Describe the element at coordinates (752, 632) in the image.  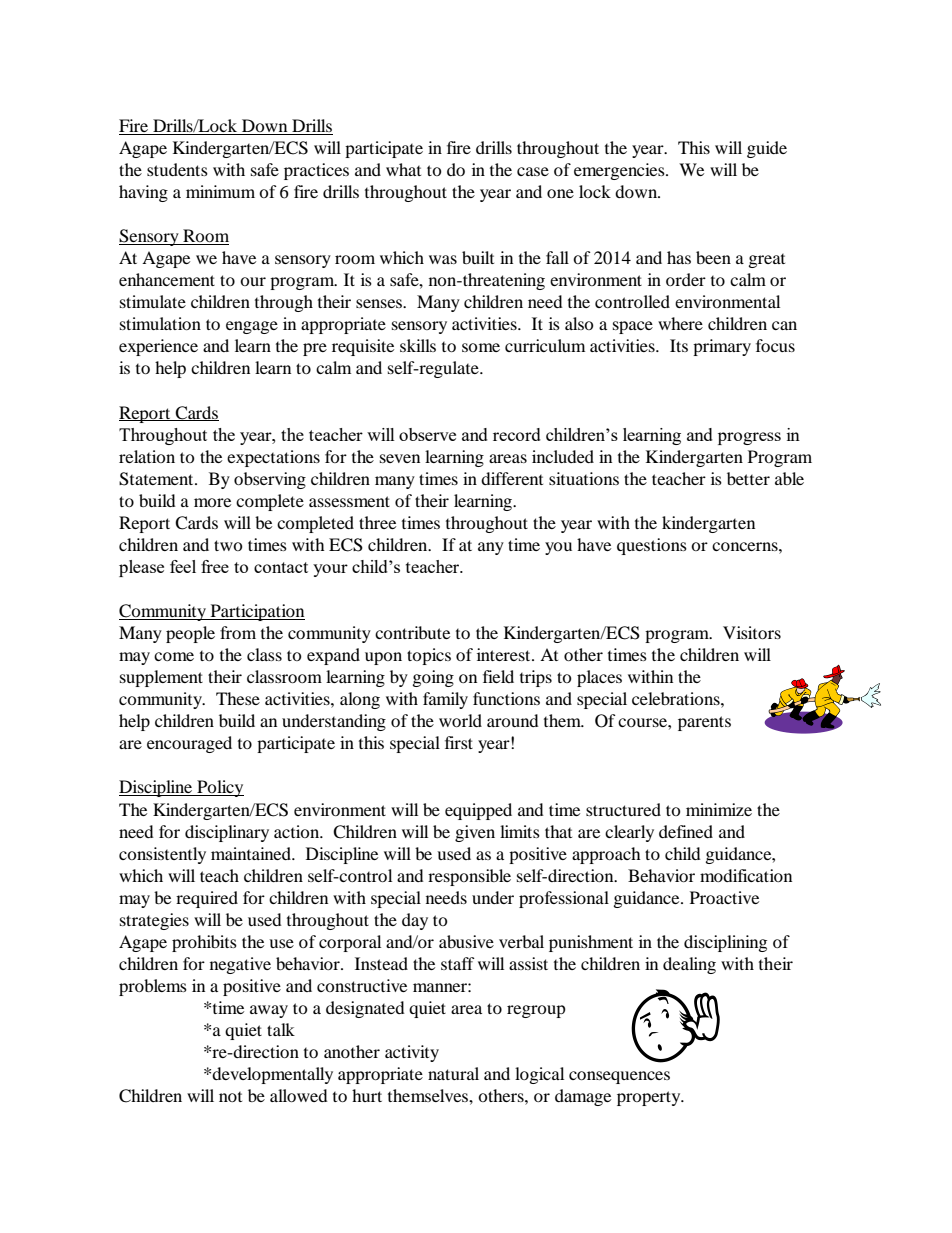
I see `Visitors` at that location.
